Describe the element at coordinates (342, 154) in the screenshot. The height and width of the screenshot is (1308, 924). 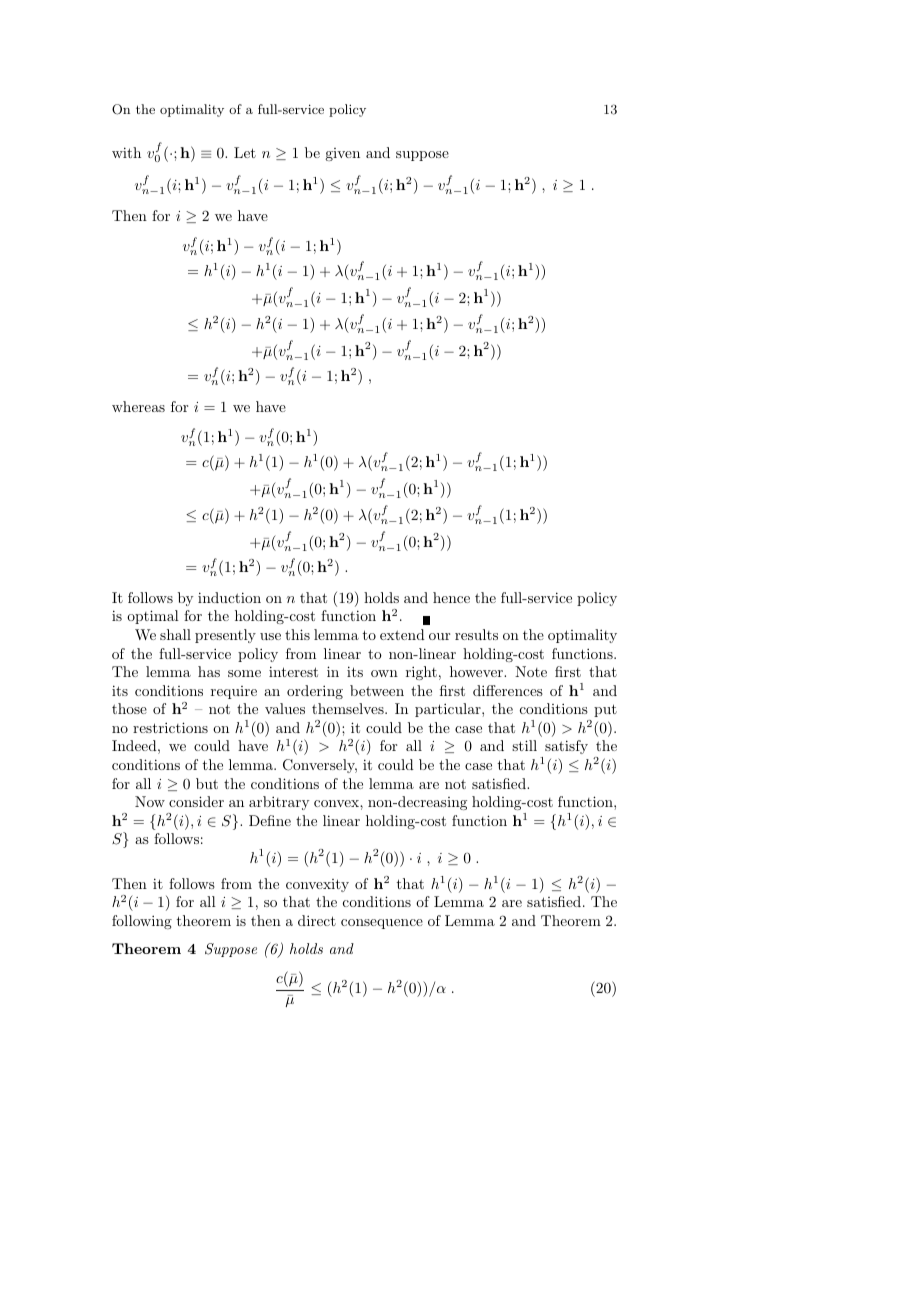
I see `given` at that location.
